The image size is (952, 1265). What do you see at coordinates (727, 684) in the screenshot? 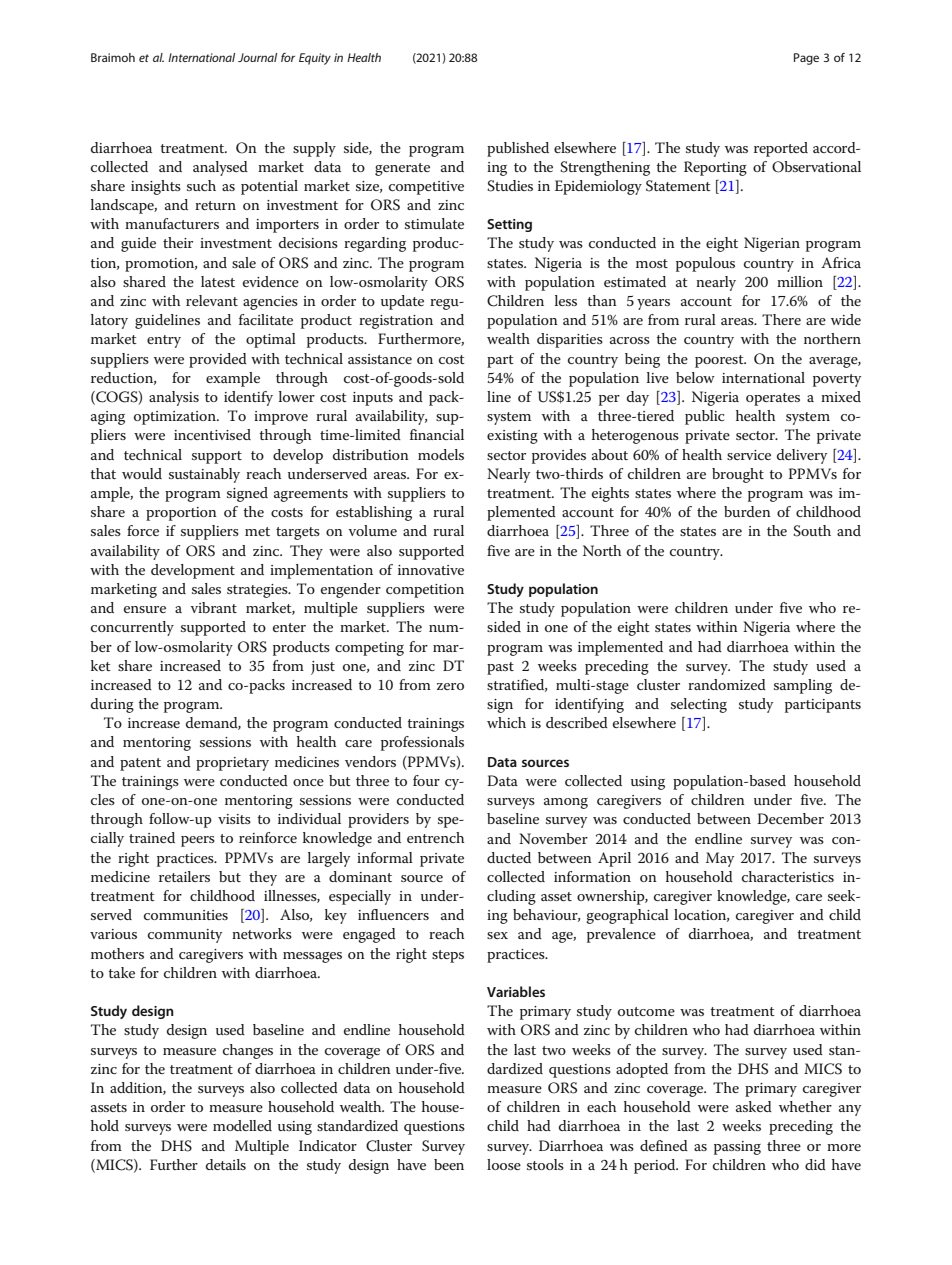
I see `randomized` at bounding box center [727, 684].
